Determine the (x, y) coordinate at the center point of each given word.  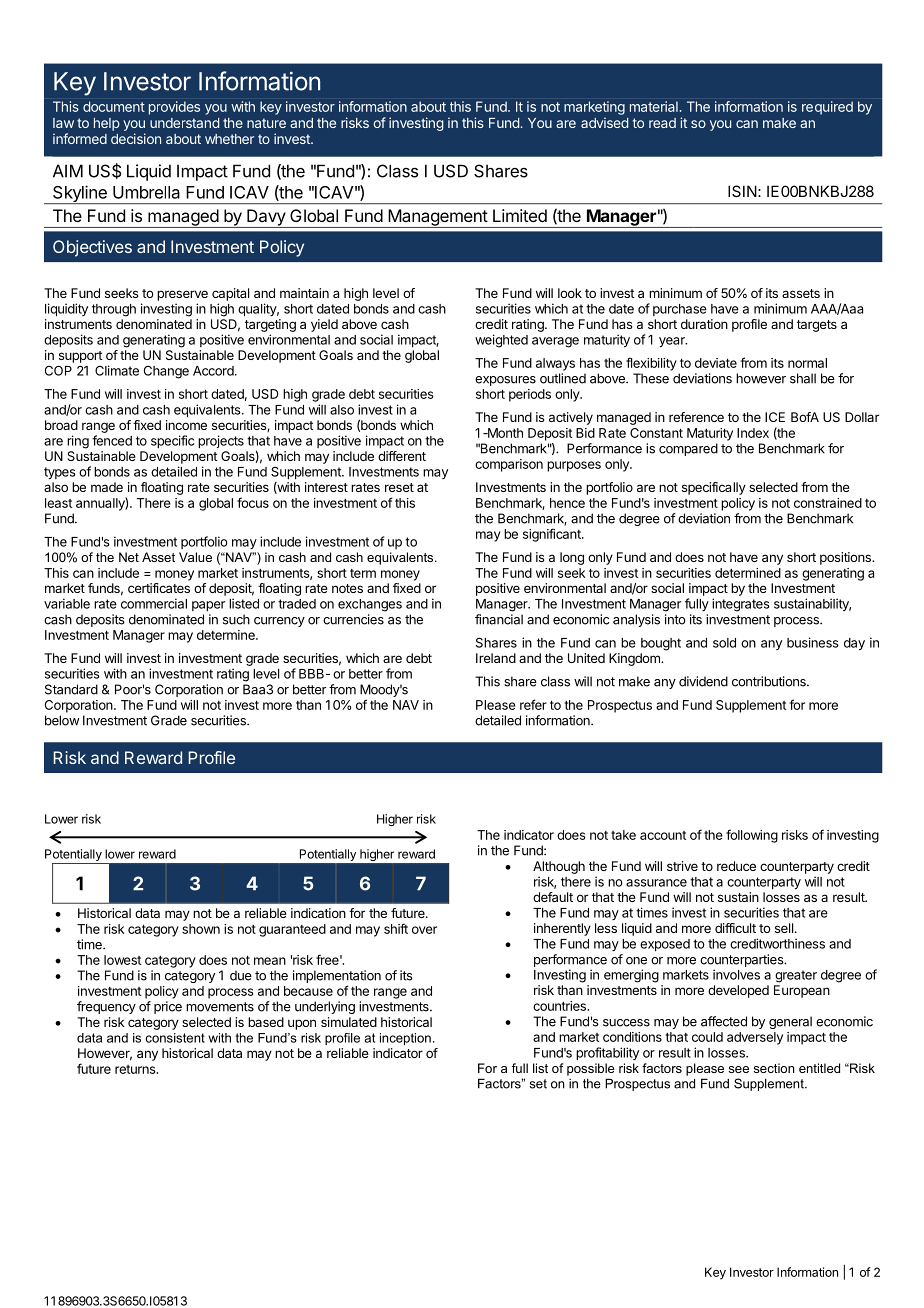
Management (437, 218)
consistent (175, 1038)
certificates (159, 588)
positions (846, 558)
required (827, 108)
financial (499, 619)
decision (136, 138)
